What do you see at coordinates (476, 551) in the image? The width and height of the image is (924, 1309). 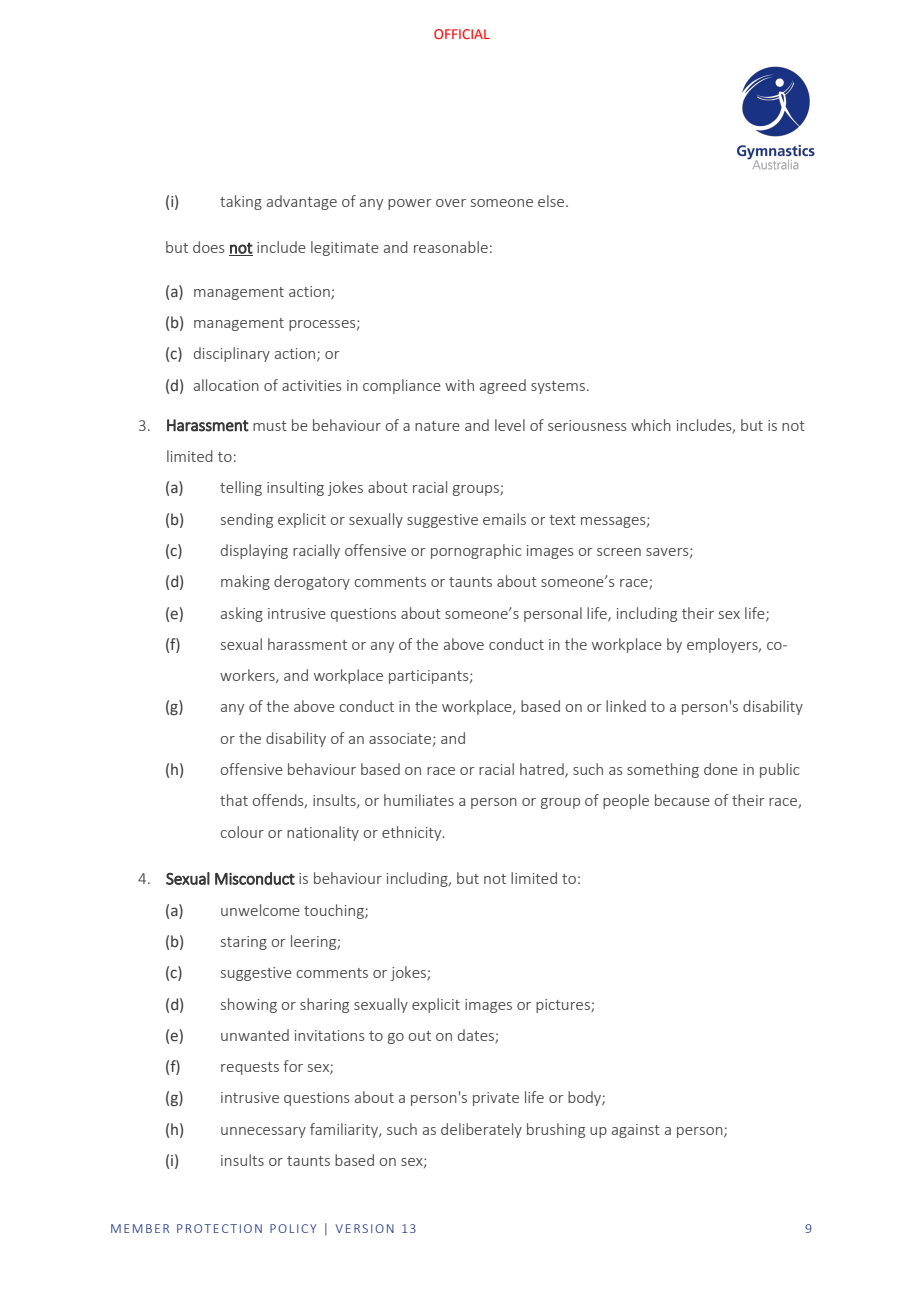 I see `pornographic` at bounding box center [476, 551].
